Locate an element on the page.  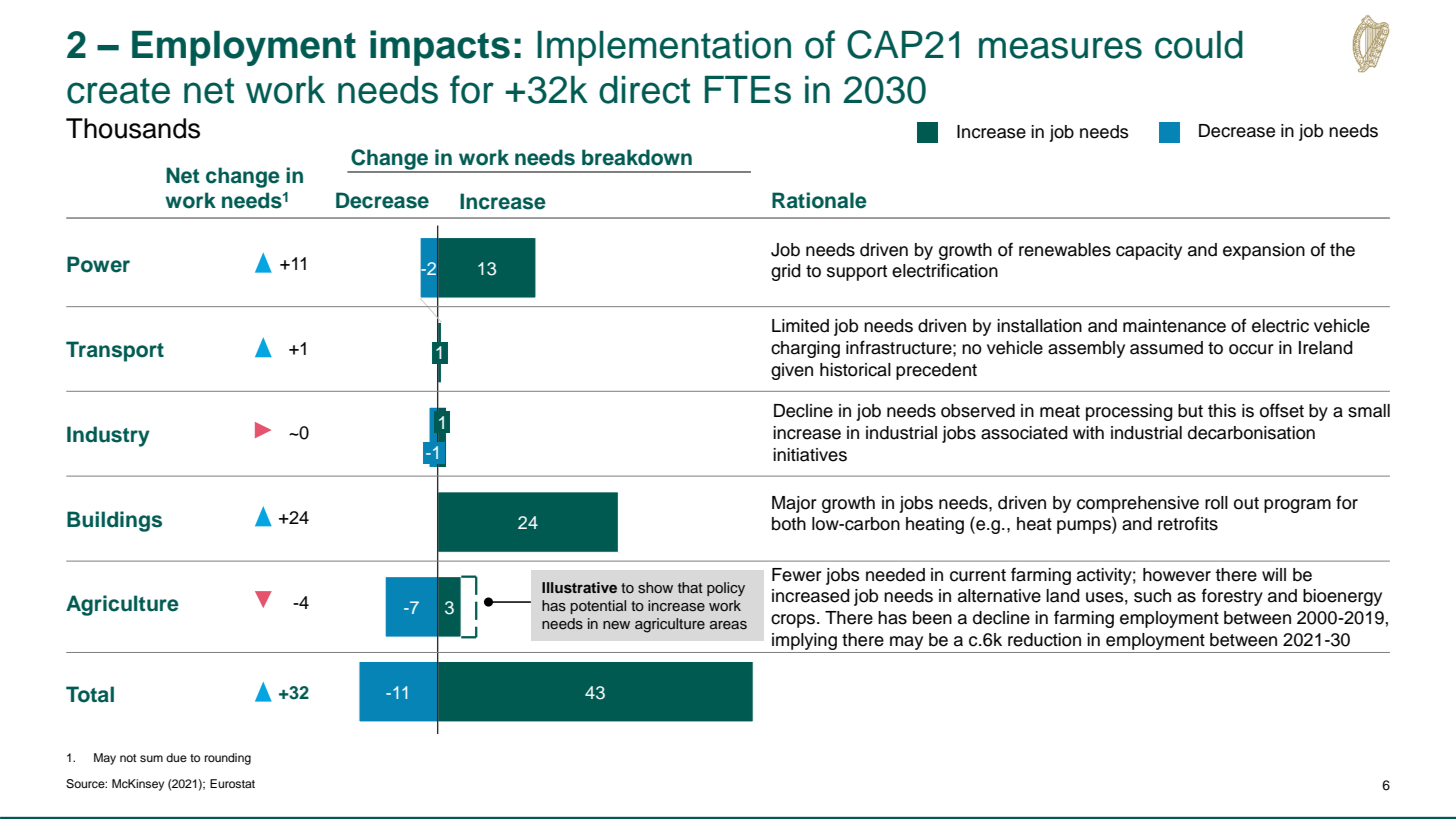
retrofits is located at coordinates (1188, 523).
